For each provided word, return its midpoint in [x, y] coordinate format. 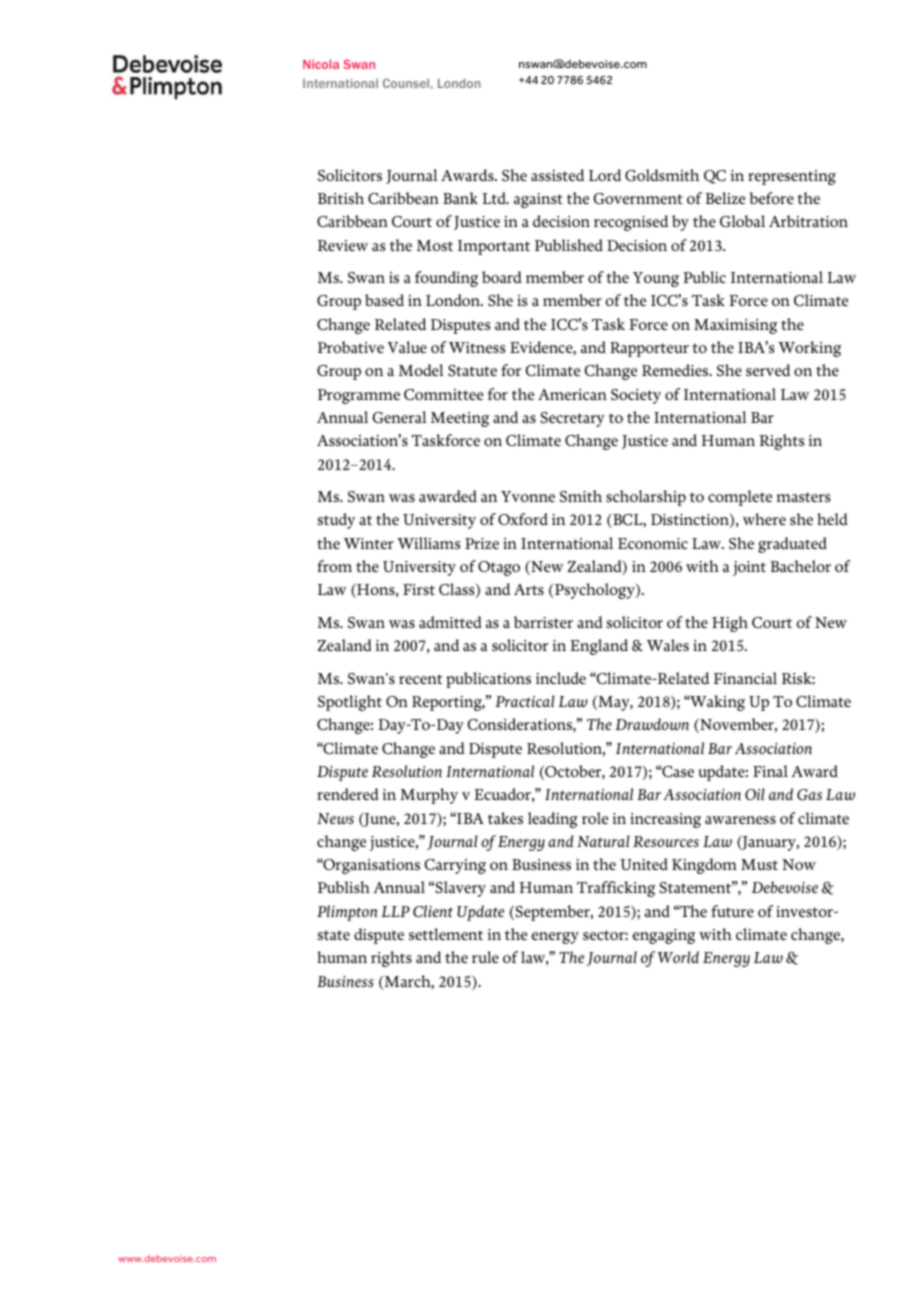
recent [420, 679]
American [572, 394]
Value [407, 347]
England [599, 647]
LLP [395, 911]
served [768, 370]
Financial [745, 678]
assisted [557, 175]
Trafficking [616, 889]
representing [792, 177]
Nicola [321, 64]
